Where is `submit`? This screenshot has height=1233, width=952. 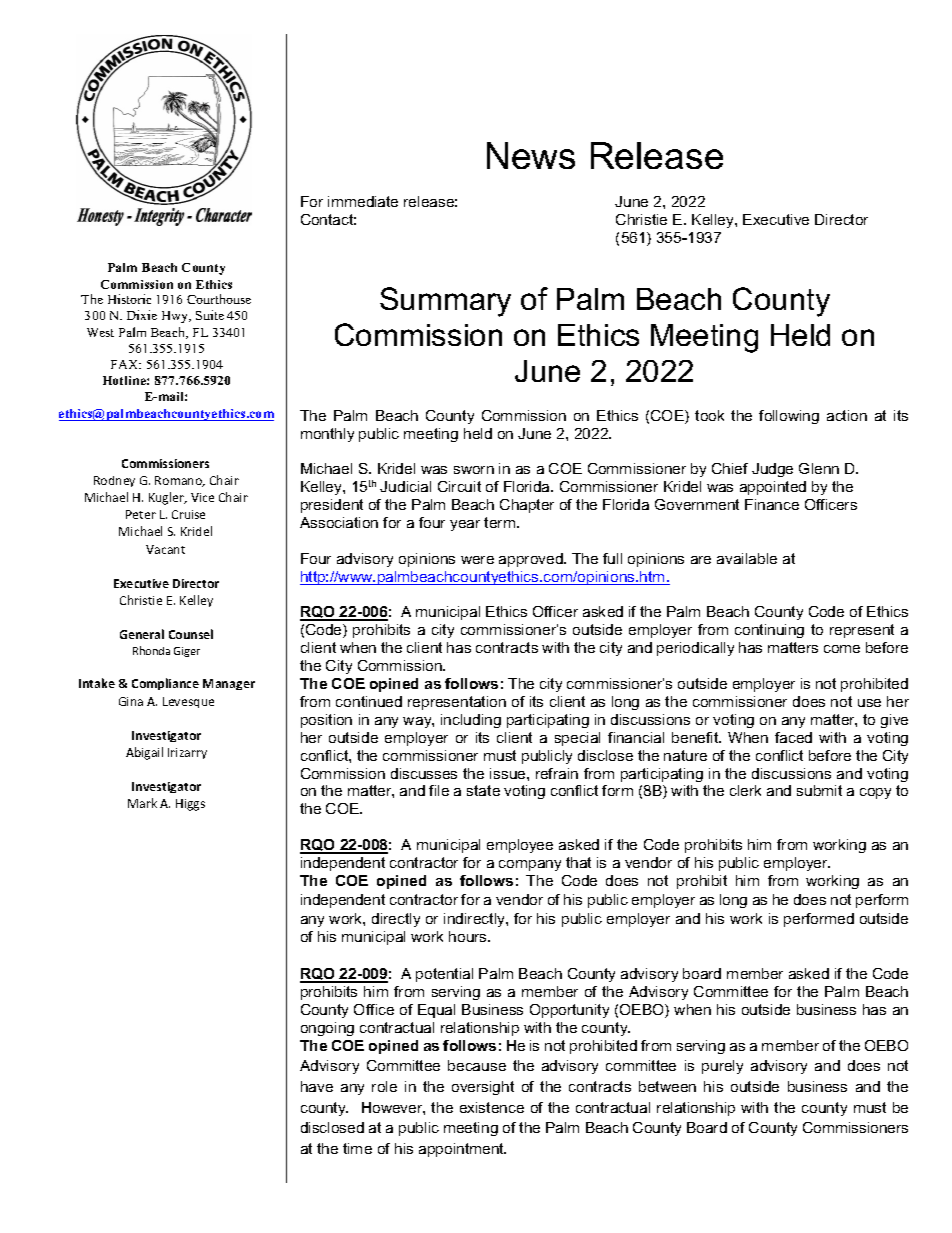
submit is located at coordinates (819, 790).
